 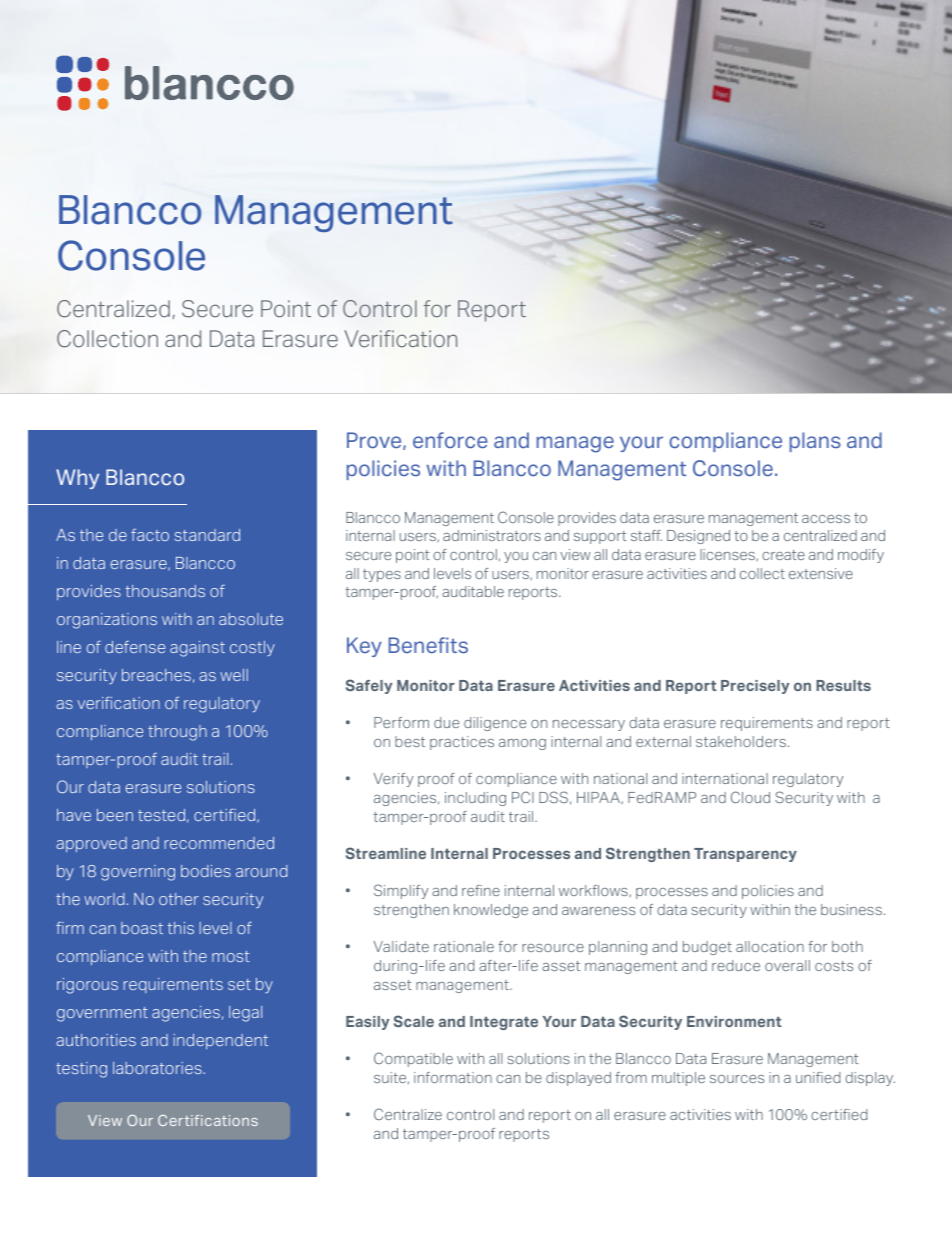 What do you see at coordinates (115, 815) in the screenshot?
I see `been` at bounding box center [115, 815].
